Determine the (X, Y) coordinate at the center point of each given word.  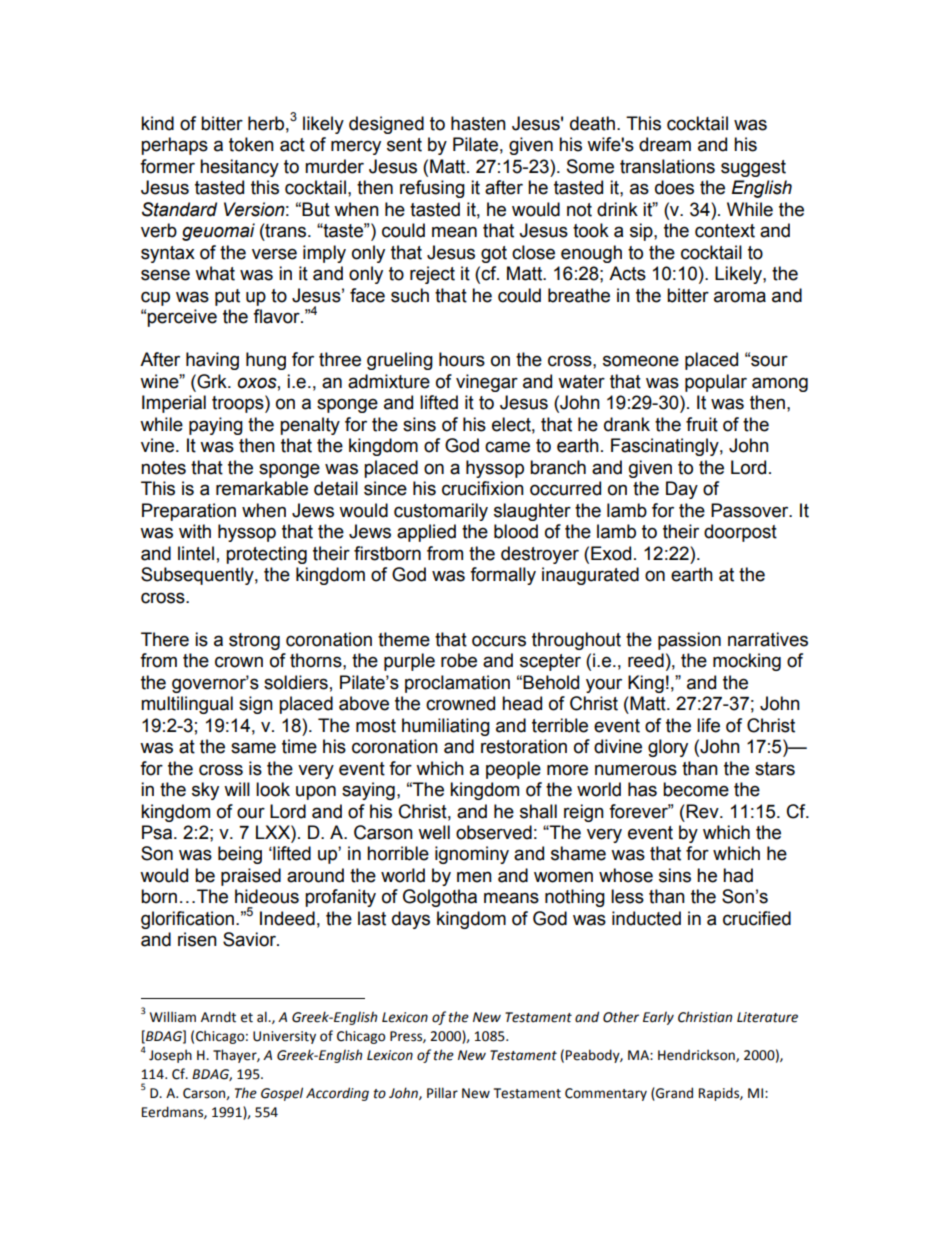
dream (665, 144)
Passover (751, 510)
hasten (478, 123)
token (251, 144)
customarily (441, 512)
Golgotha (440, 898)
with (195, 531)
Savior (250, 939)
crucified (757, 918)
